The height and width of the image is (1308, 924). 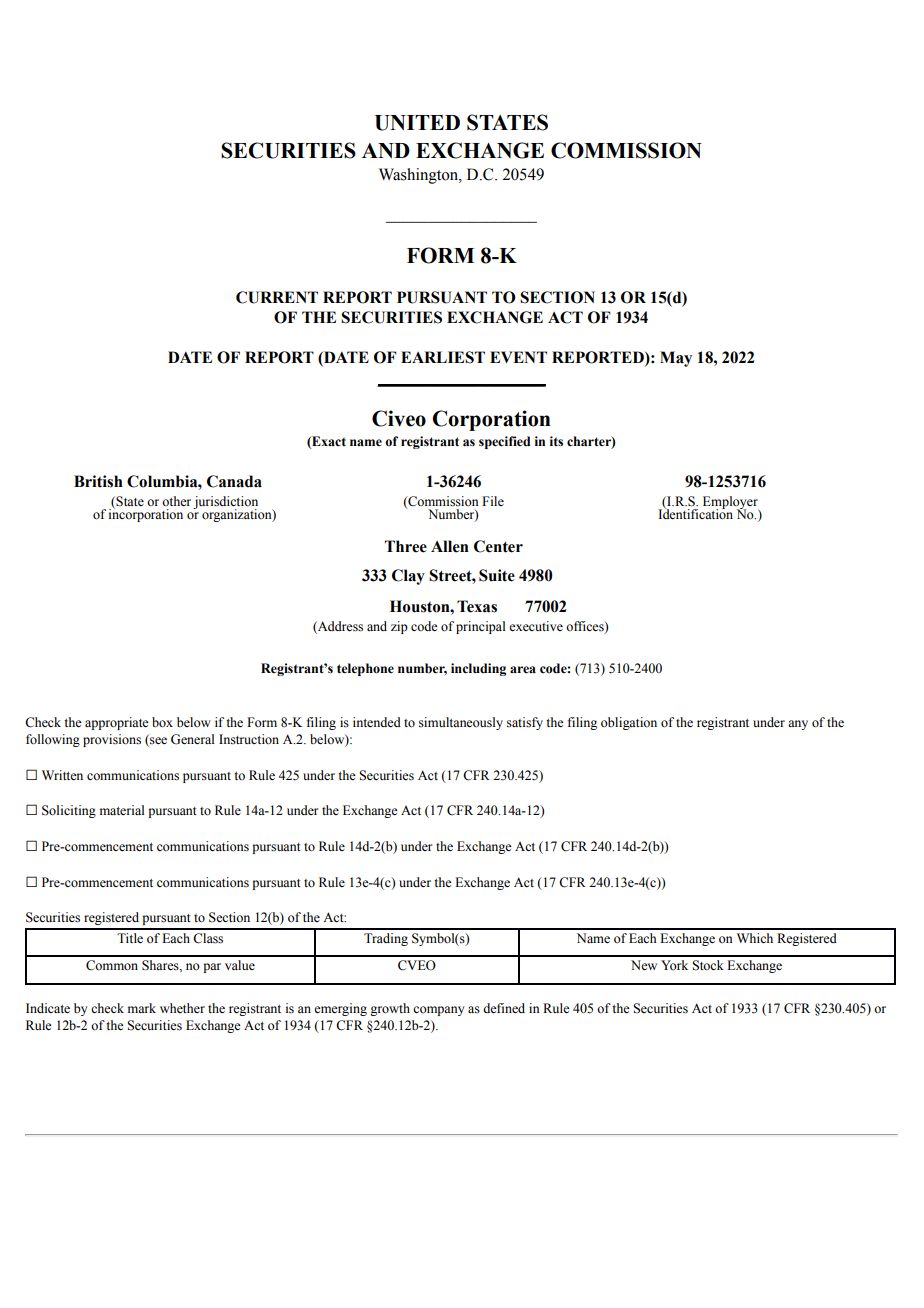 What do you see at coordinates (98, 481) in the image?
I see `British` at bounding box center [98, 481].
